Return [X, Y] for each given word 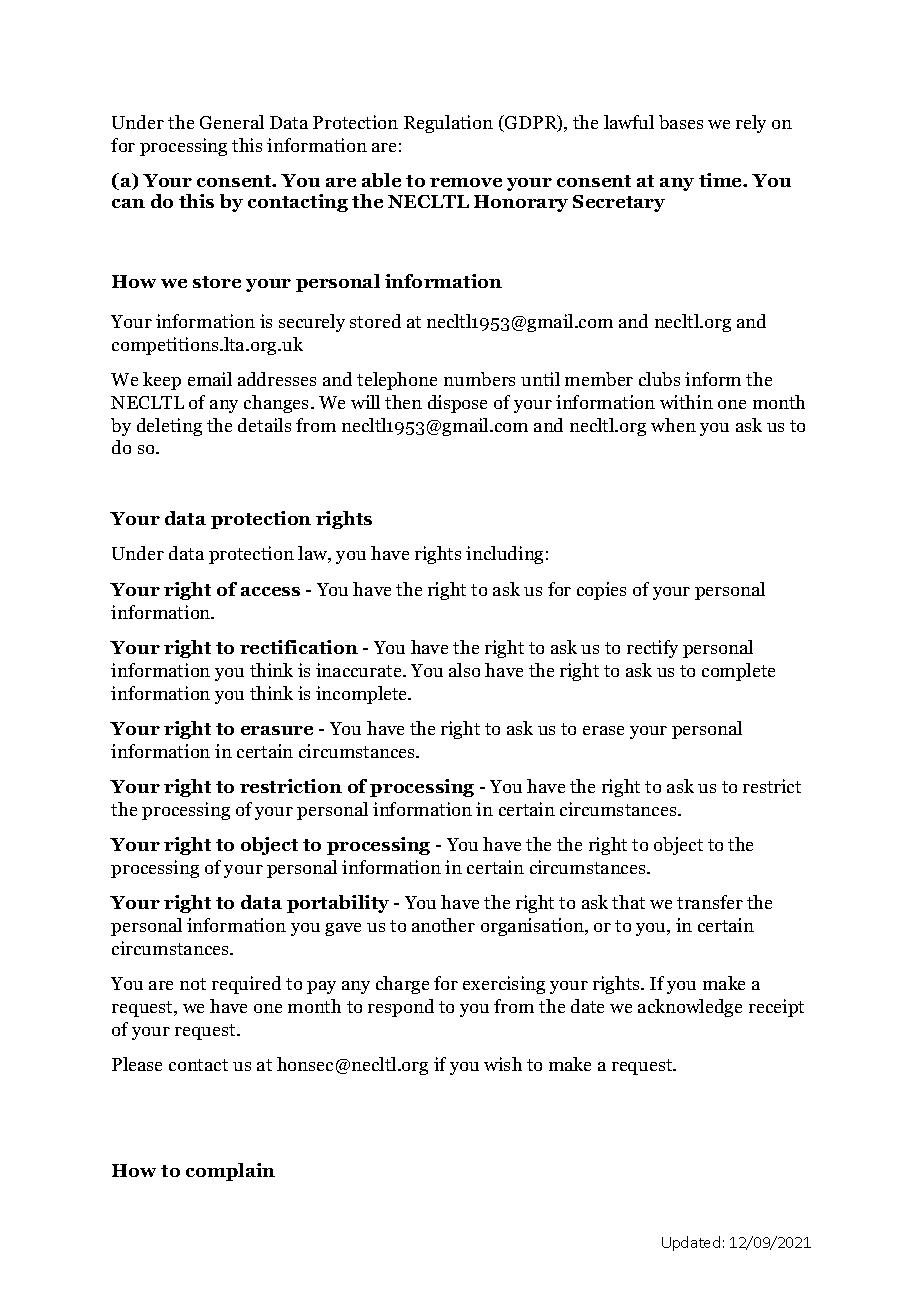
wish [503, 1064]
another [443, 925]
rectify [652, 649]
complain [230, 1172]
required [246, 985]
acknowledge [690, 1008]
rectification [299, 647]
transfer [710, 902]
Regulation [448, 124]
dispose [457, 404]
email [210, 379]
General [232, 122]
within [686, 402]
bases [681, 122]
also [464, 670]
